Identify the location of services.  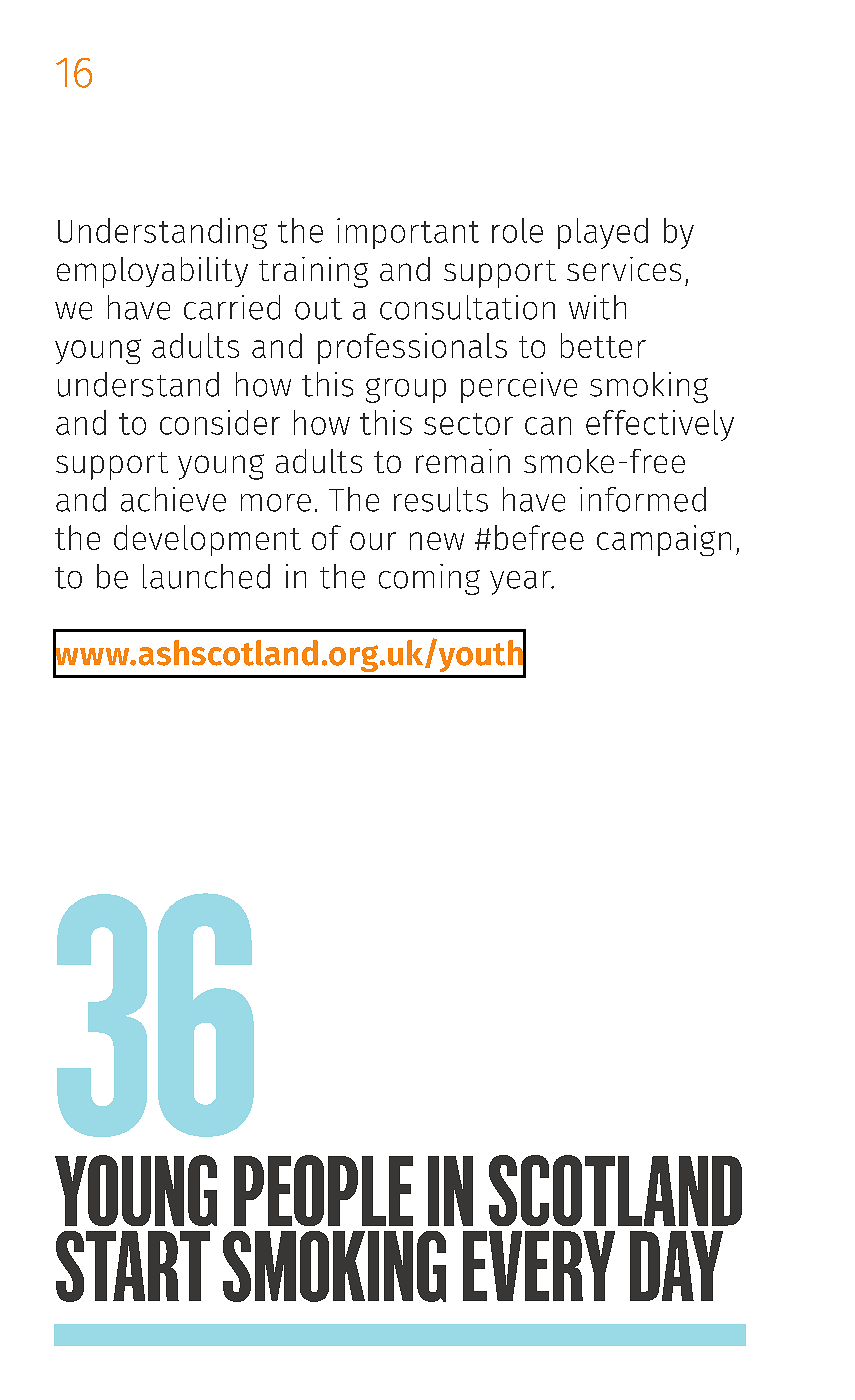
(624, 269).
